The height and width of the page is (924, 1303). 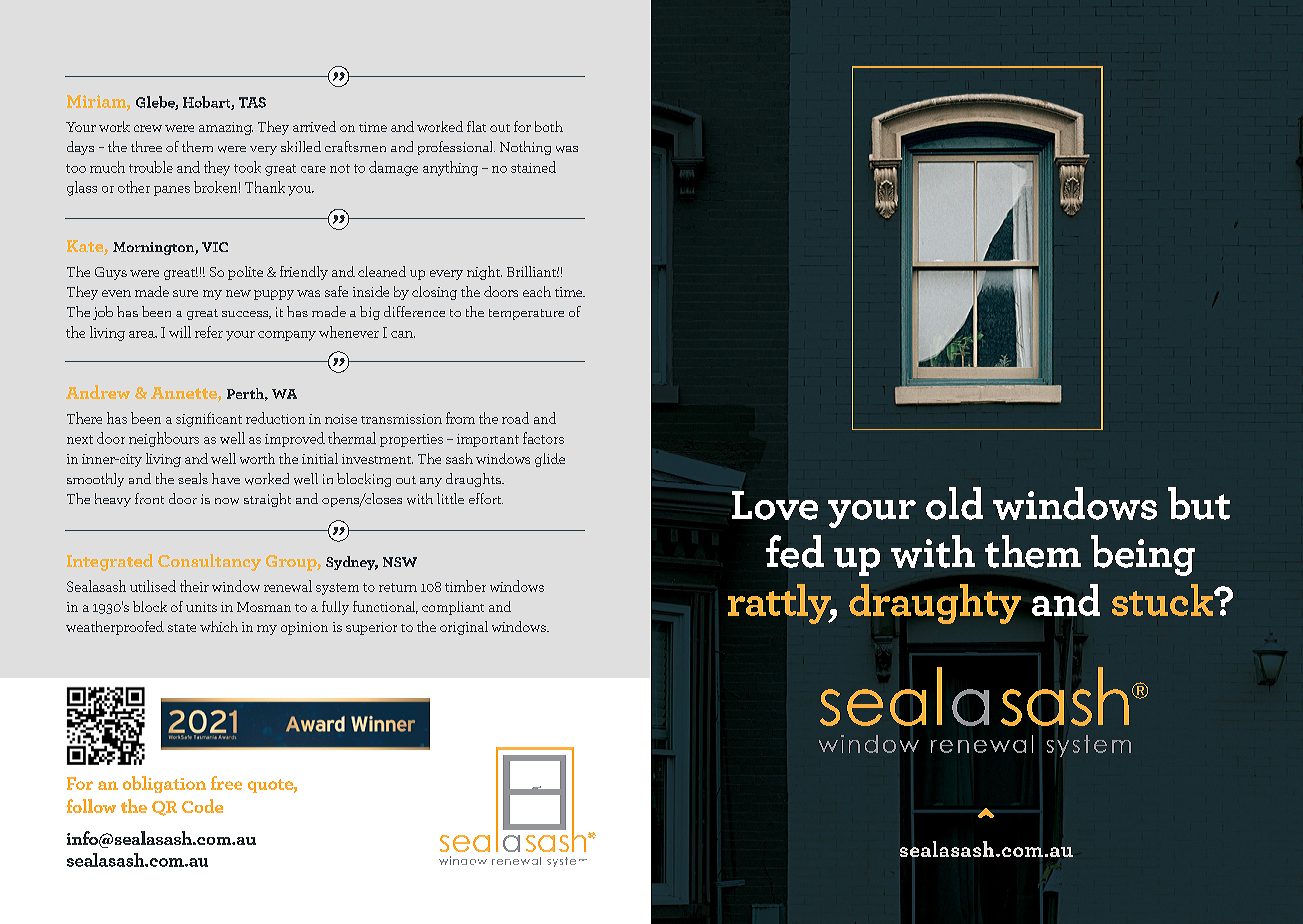 I want to click on being, so click(x=1143, y=555).
